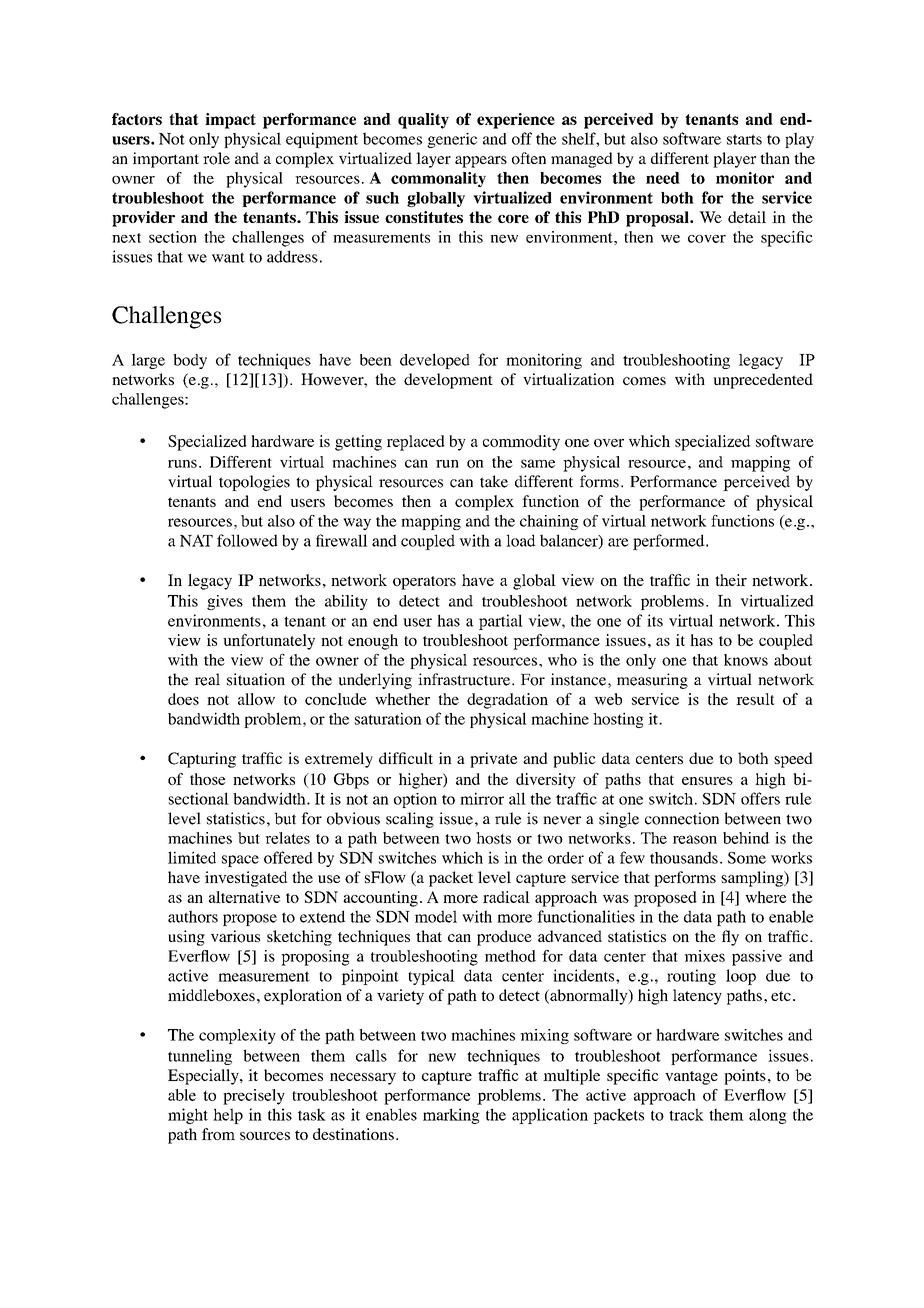 Image resolution: width=924 pixels, height=1308 pixels. What do you see at coordinates (188, 1116) in the screenshot?
I see `might` at bounding box center [188, 1116].
